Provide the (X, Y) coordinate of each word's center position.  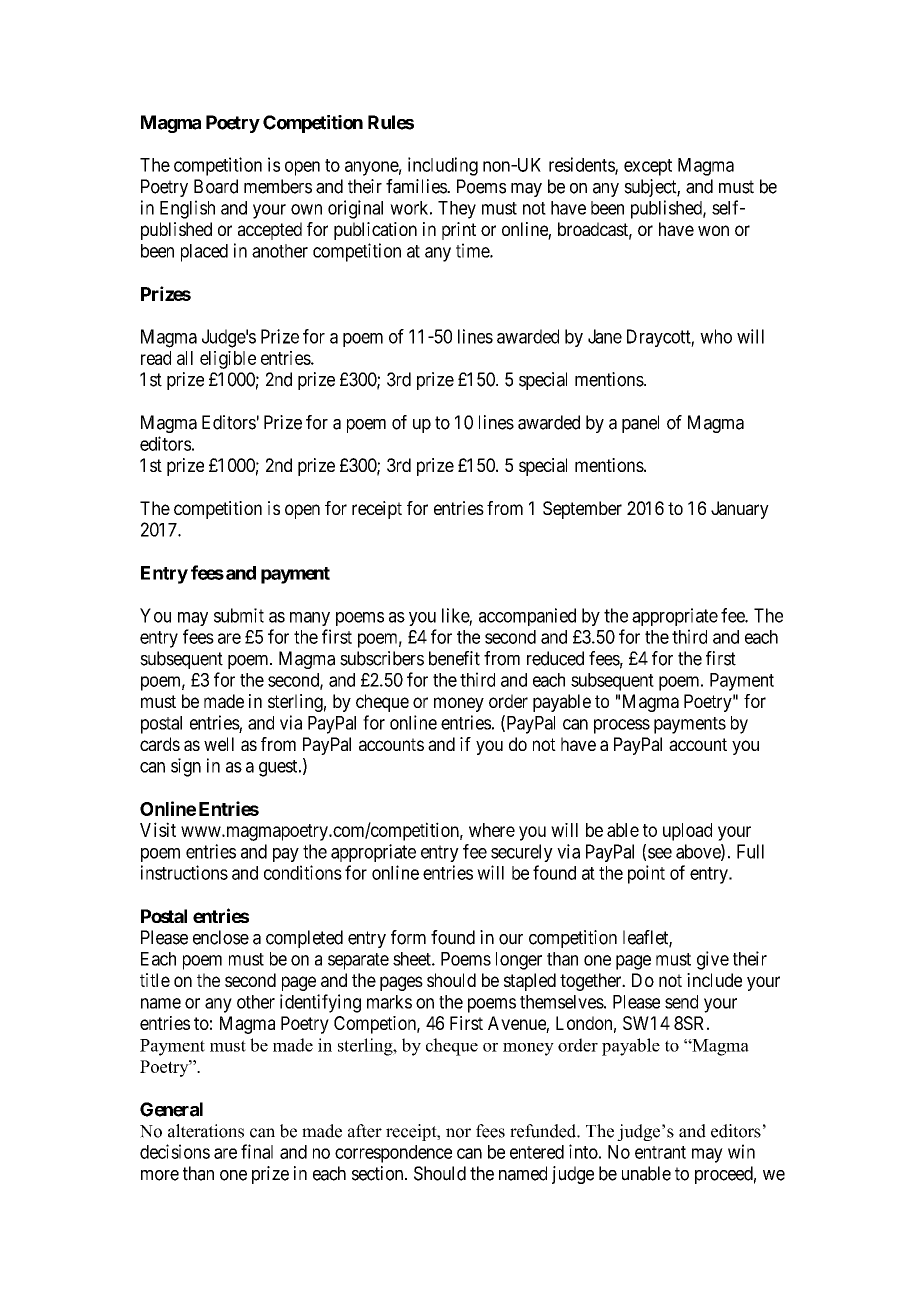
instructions (184, 872)
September (582, 510)
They (457, 210)
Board (216, 186)
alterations (206, 1131)
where (492, 830)
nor (458, 1133)
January (740, 510)
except (648, 167)
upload (687, 832)
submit (239, 615)
